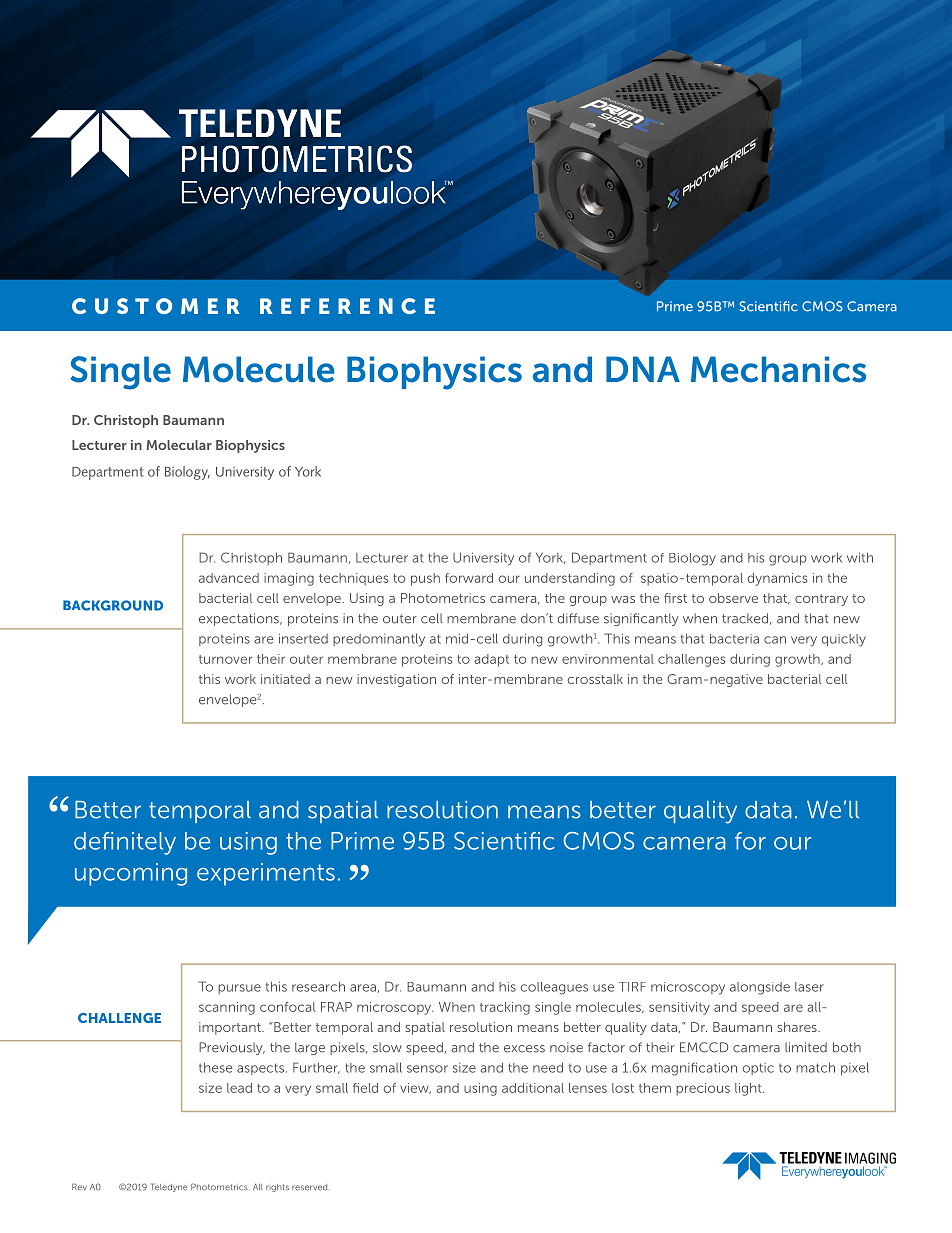 The width and height of the screenshot is (952, 1233). What do you see at coordinates (156, 306) in the screenshot?
I see `CUSTOMER` at bounding box center [156, 306].
